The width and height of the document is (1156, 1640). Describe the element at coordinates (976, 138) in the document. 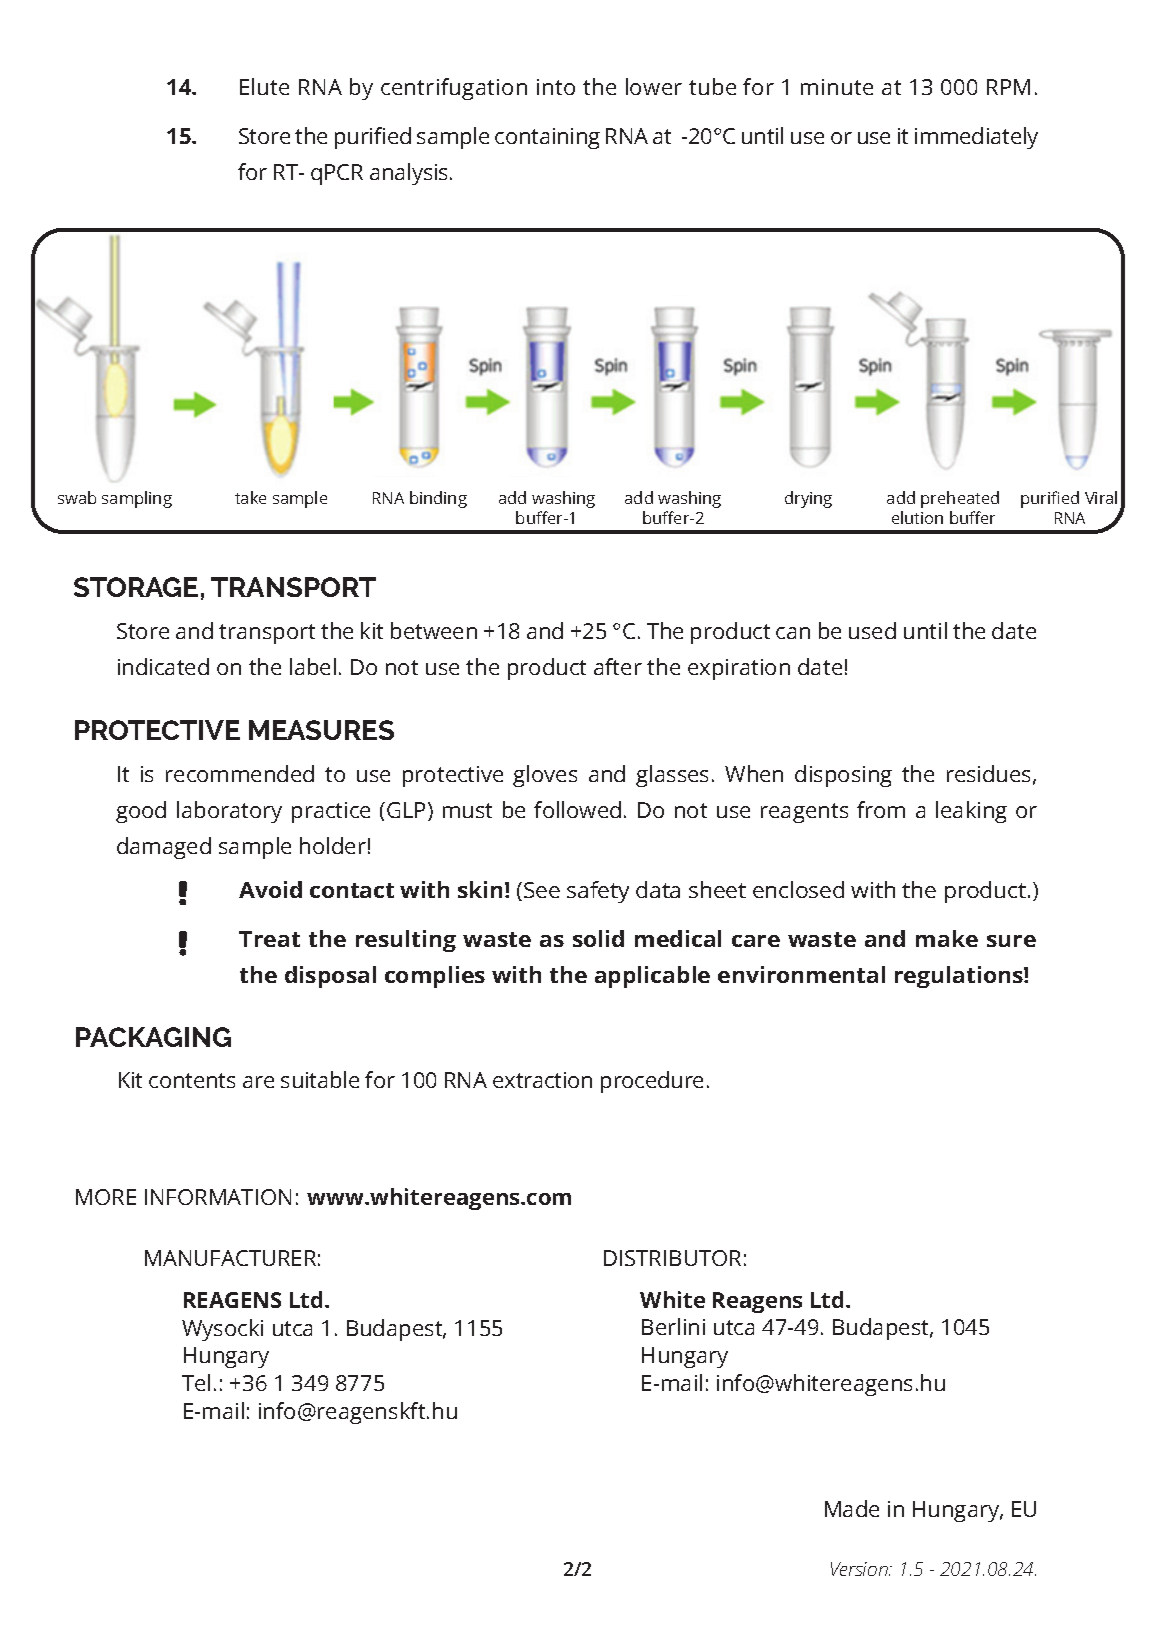

I see `immediately` at that location.
